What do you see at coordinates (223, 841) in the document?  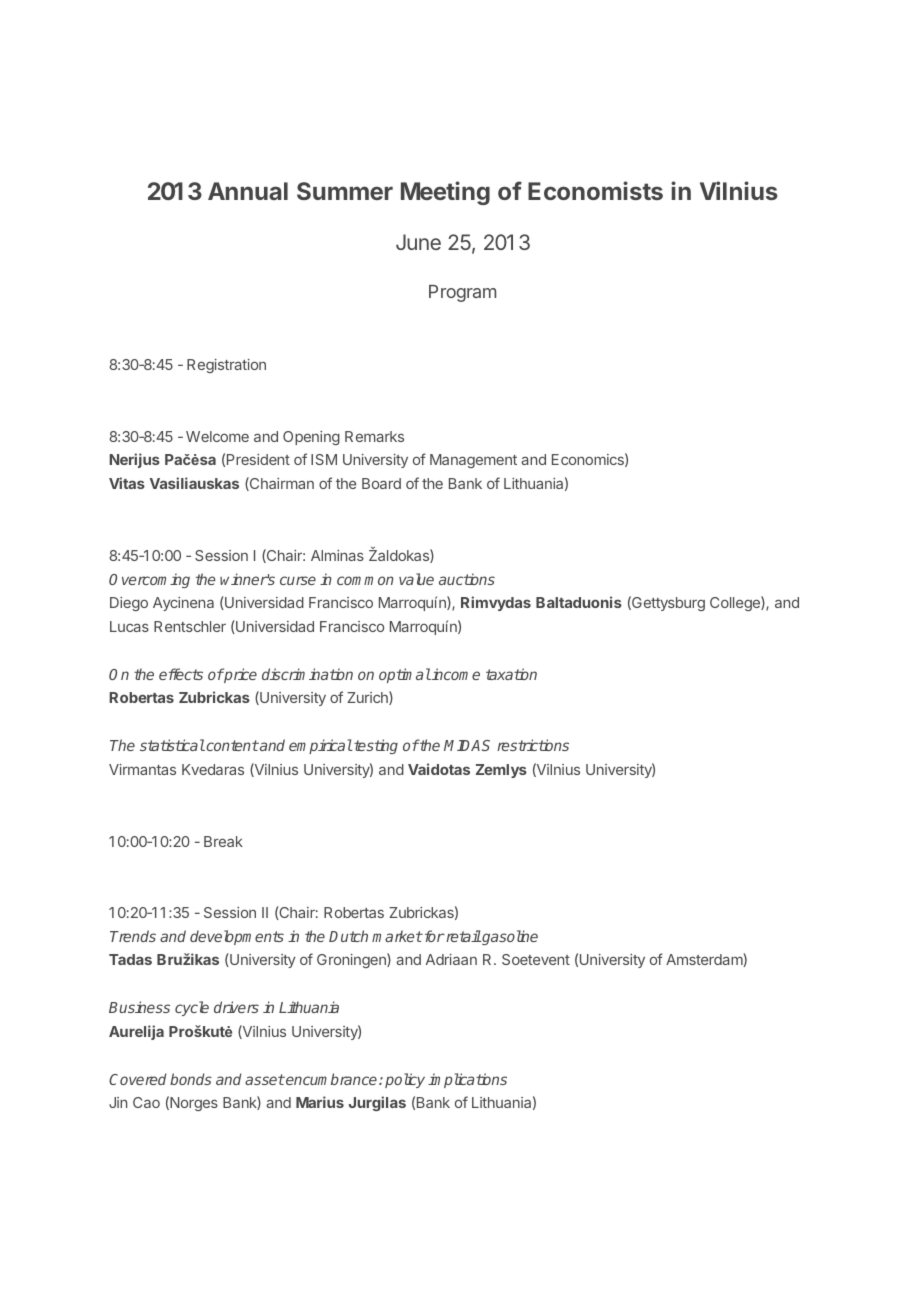 I see `Break` at bounding box center [223, 841].
